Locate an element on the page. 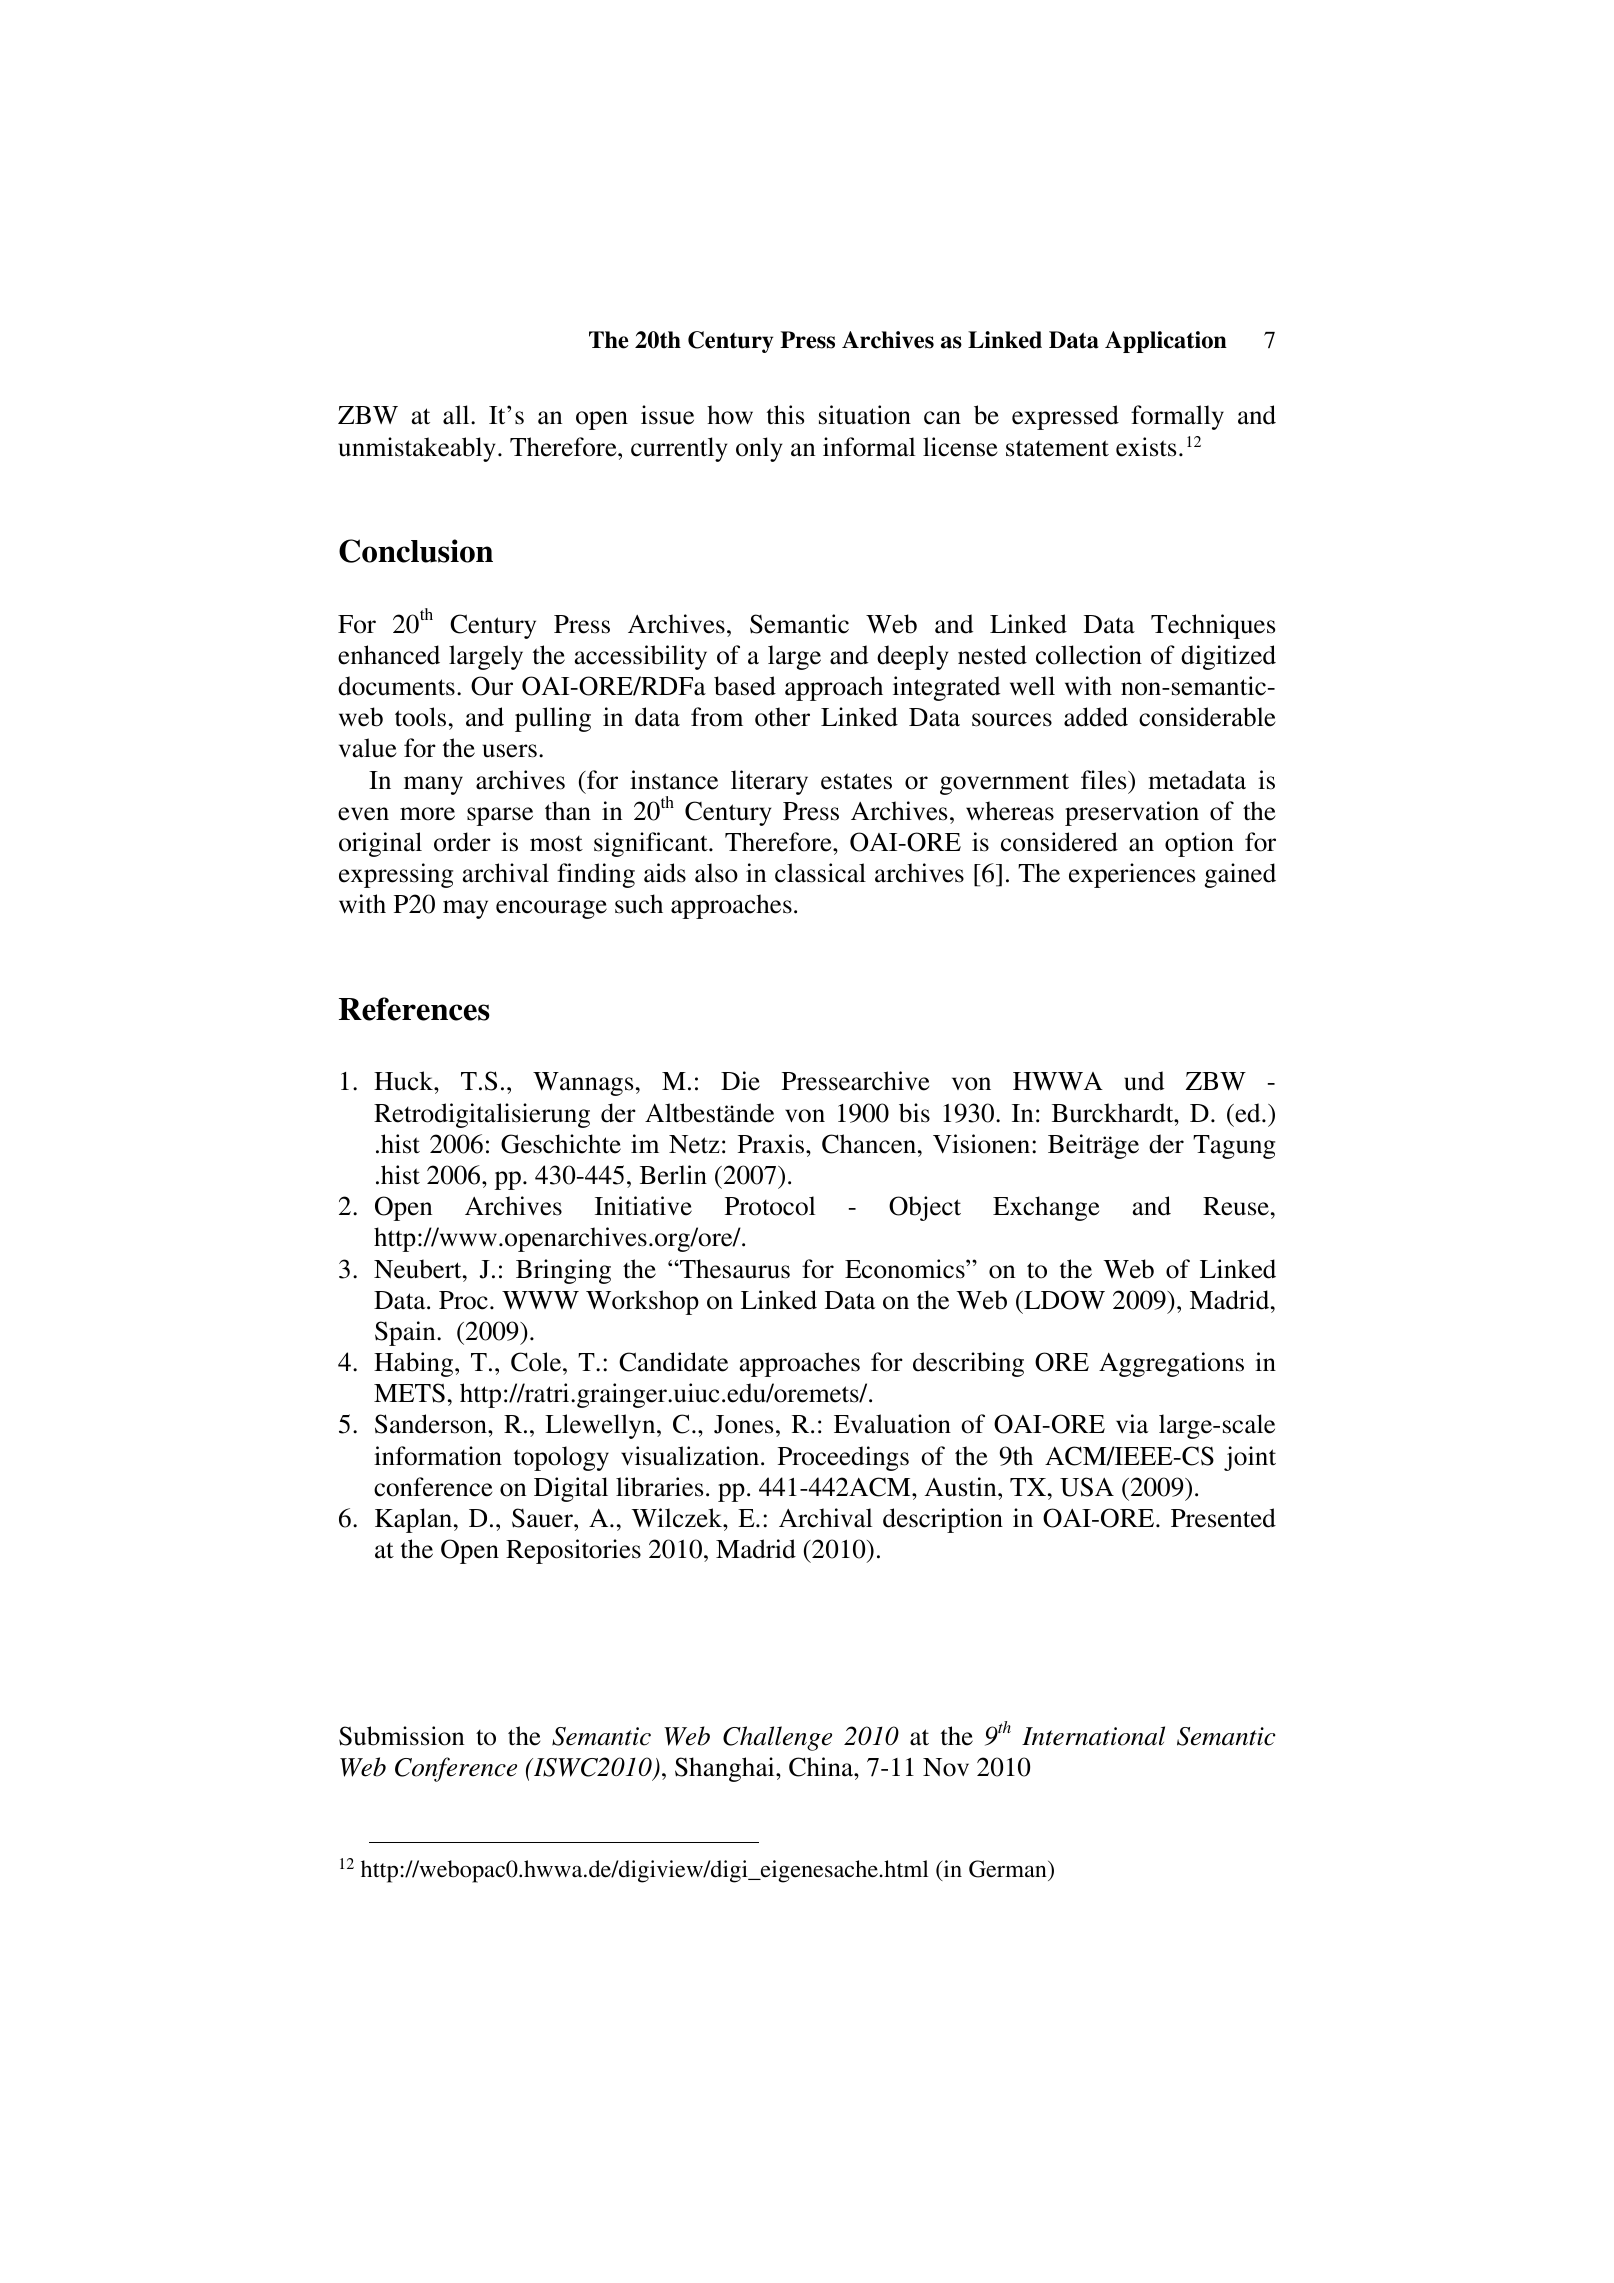 This document has height=2283, width=1614. Submission is located at coordinates (401, 1736).
